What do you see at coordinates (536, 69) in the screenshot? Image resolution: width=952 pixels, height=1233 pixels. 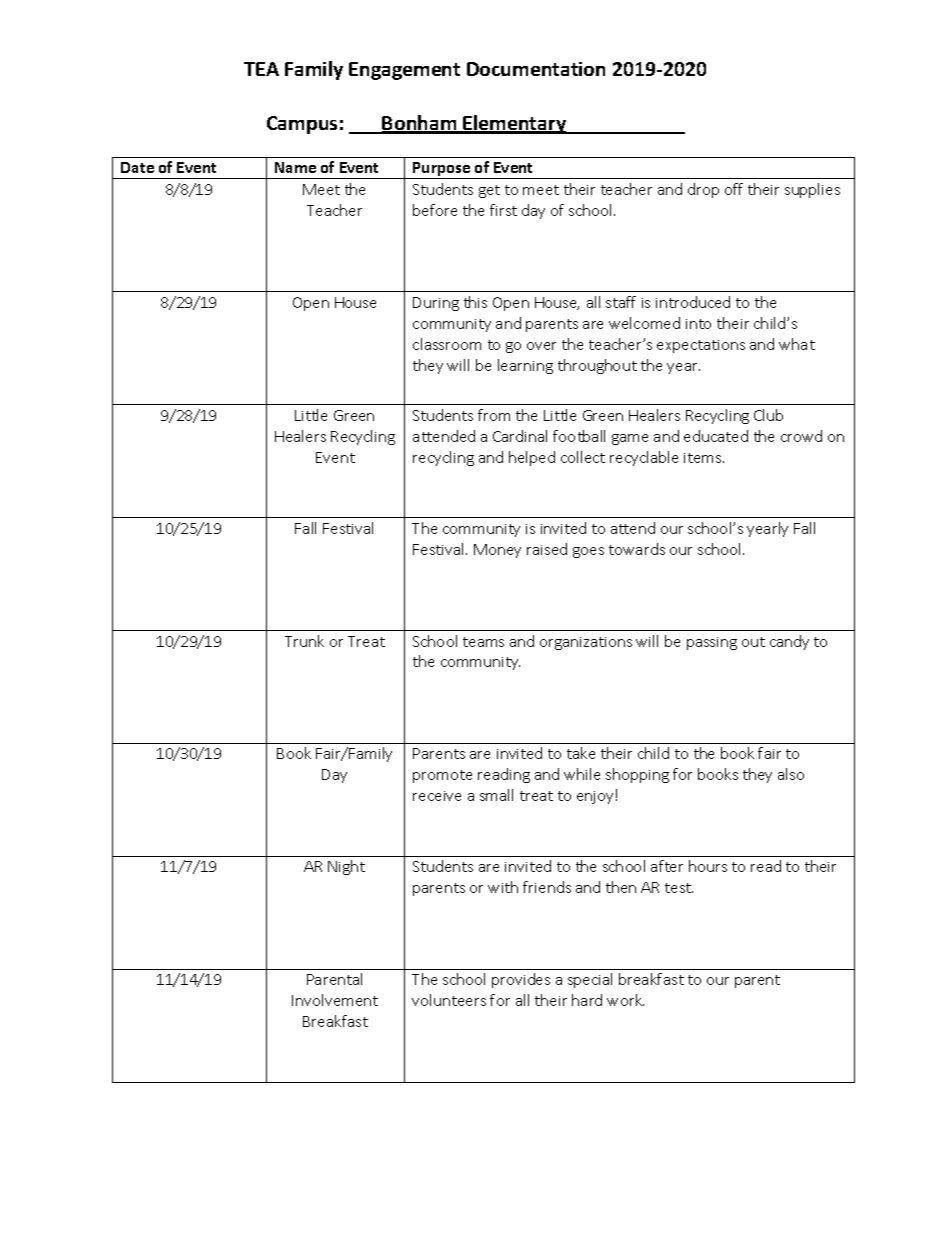 I see `Documentation` at bounding box center [536, 69].
